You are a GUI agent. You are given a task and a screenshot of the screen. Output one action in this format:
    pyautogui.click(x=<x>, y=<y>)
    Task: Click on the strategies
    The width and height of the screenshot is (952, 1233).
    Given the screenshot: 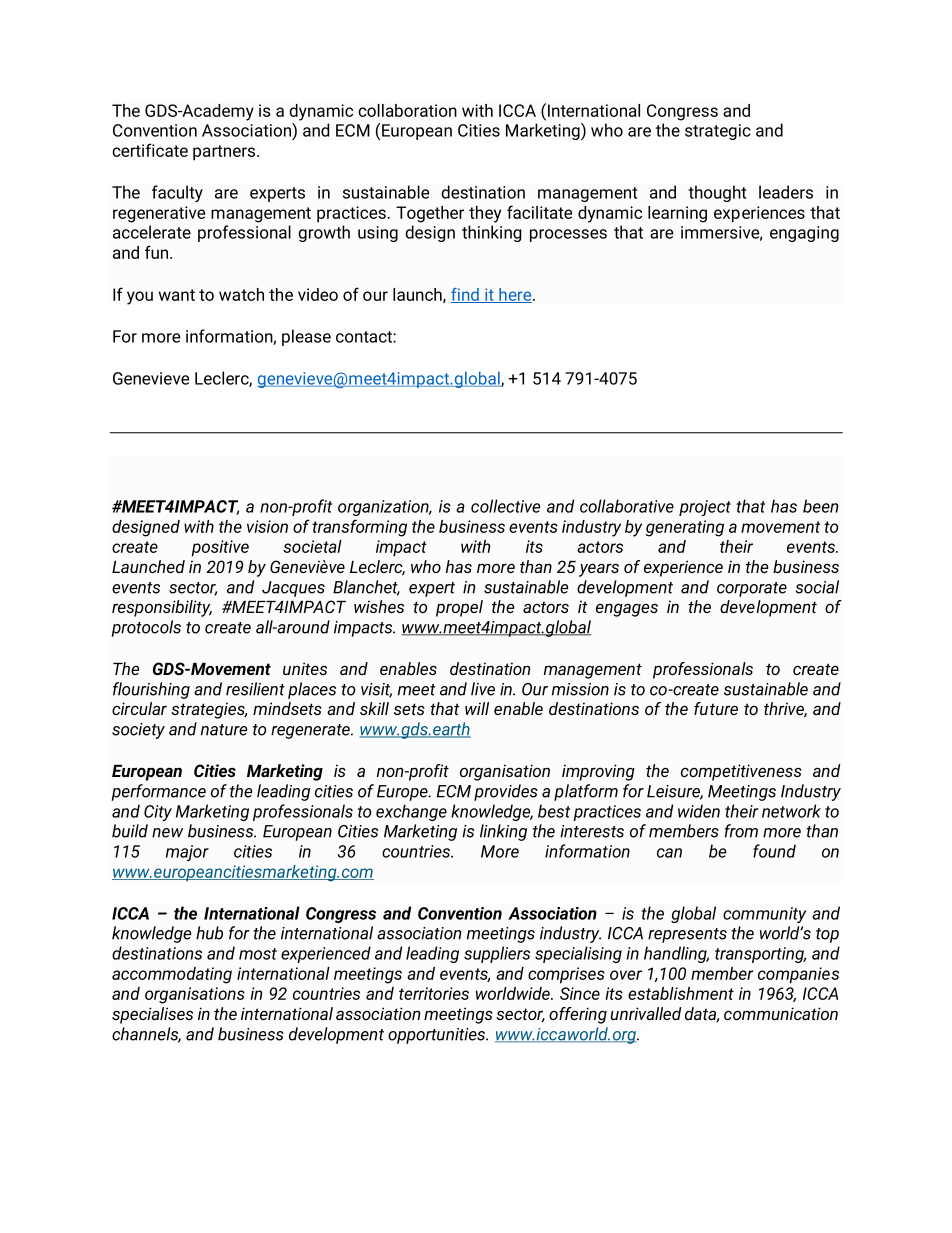 What is the action you would take?
    pyautogui.click(x=209, y=710)
